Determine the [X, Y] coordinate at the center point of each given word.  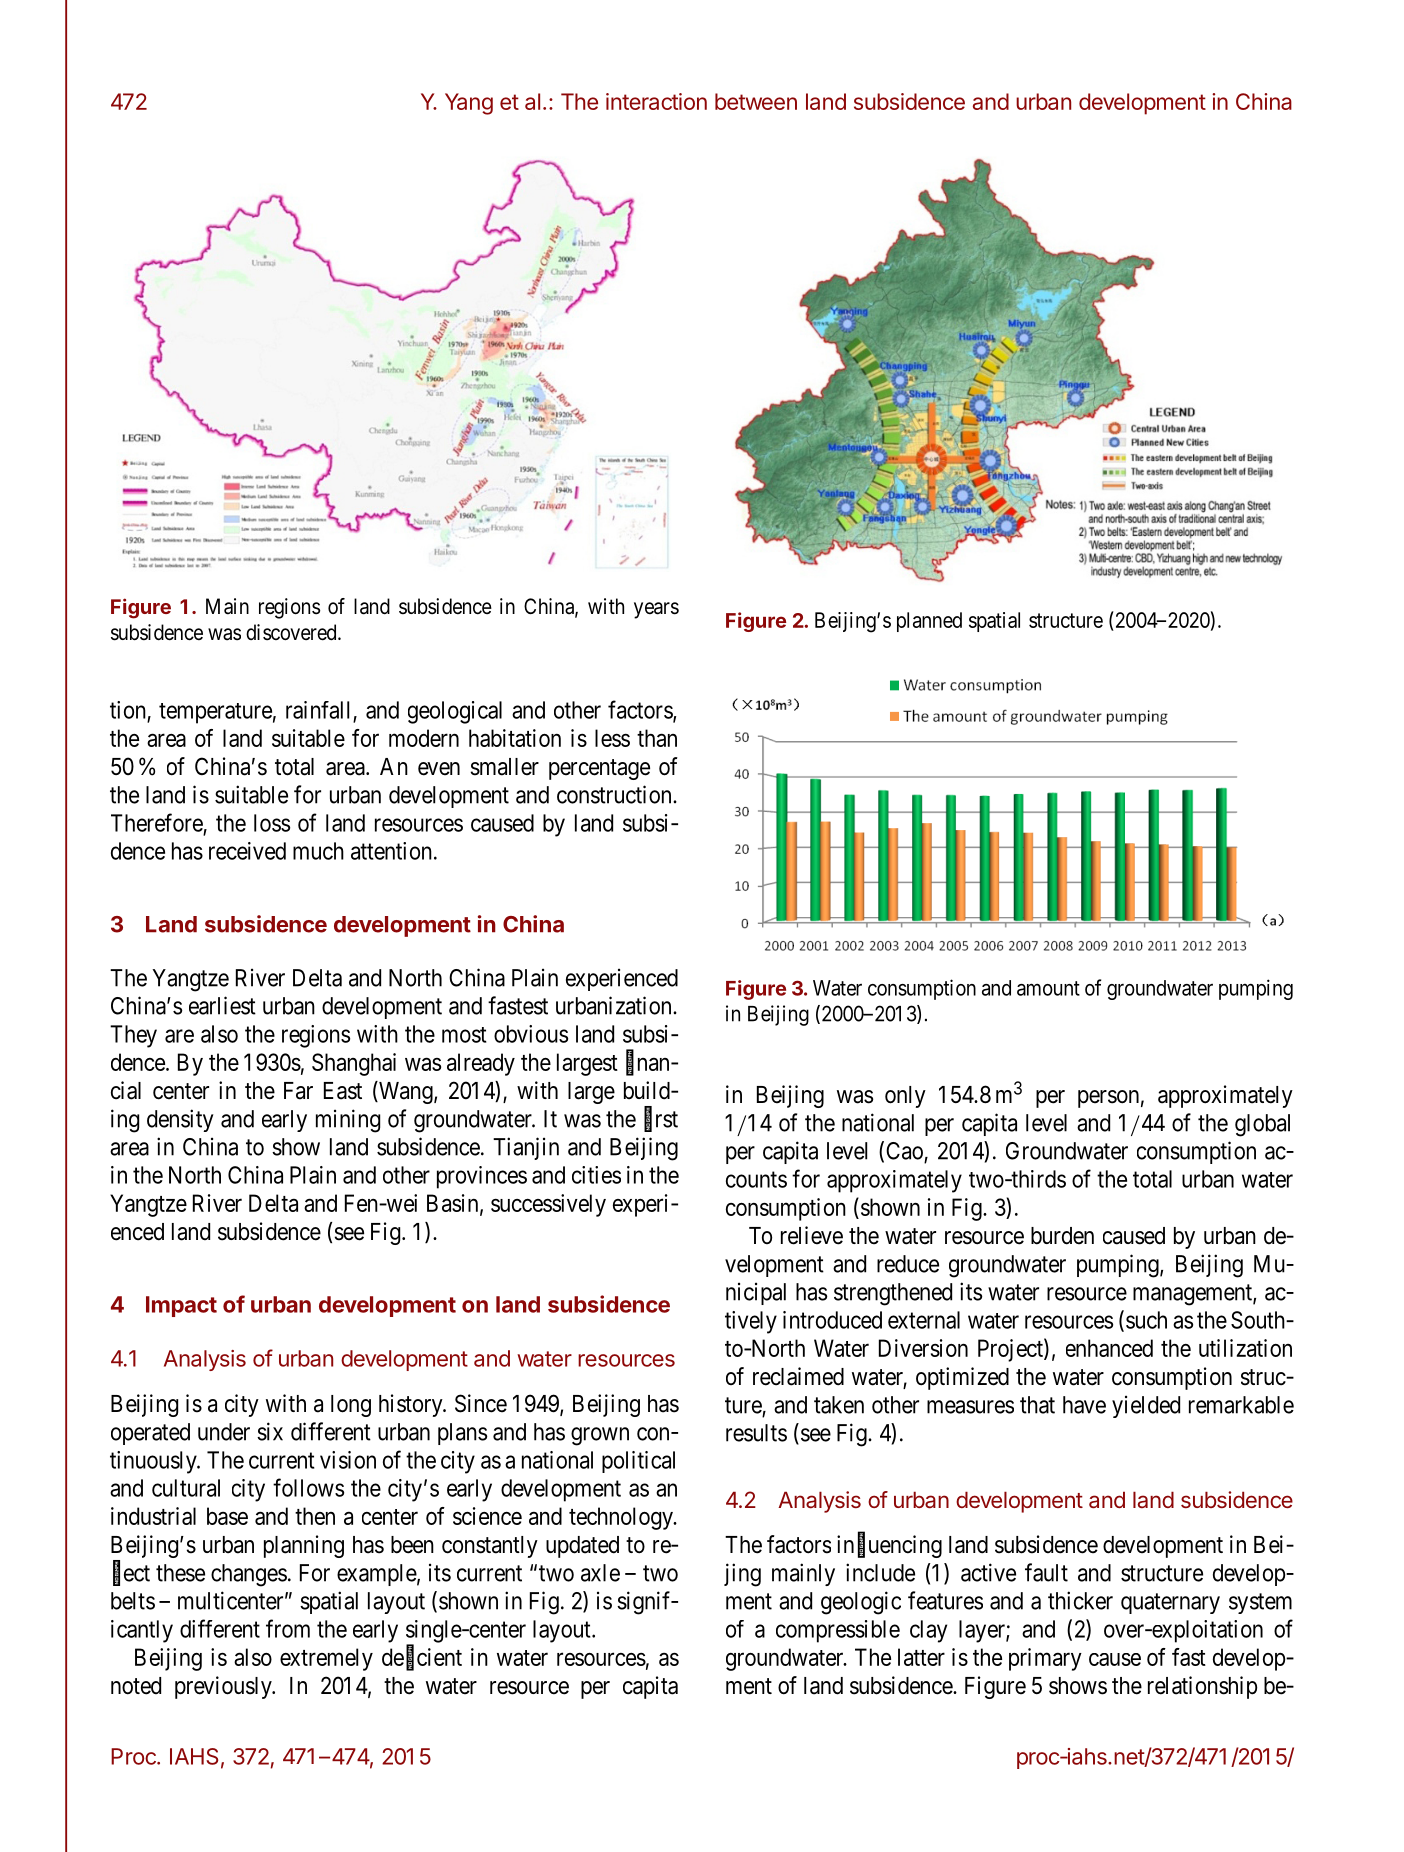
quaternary [1170, 1603]
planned [929, 622]
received [247, 851]
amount [1048, 988]
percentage [599, 769]
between [756, 101]
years [656, 610]
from [288, 1628]
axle [600, 1573]
